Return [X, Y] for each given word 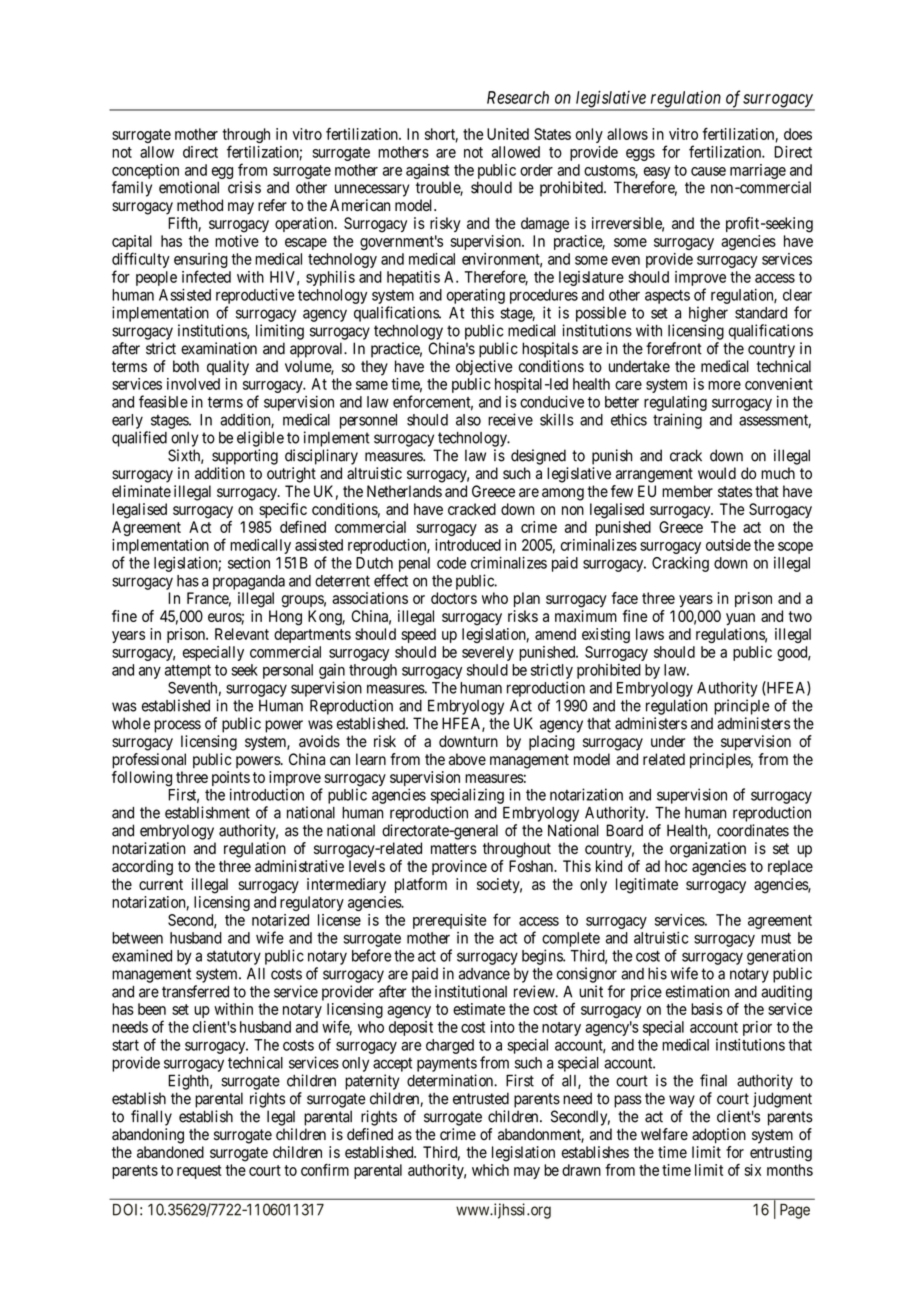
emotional [189, 187]
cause [708, 171]
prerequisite [449, 921]
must [776, 938]
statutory [234, 957]
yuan [740, 619]
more [724, 385]
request [199, 1172]
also [468, 420]
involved [193, 384]
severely [488, 653]
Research [518, 97]
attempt [188, 672]
